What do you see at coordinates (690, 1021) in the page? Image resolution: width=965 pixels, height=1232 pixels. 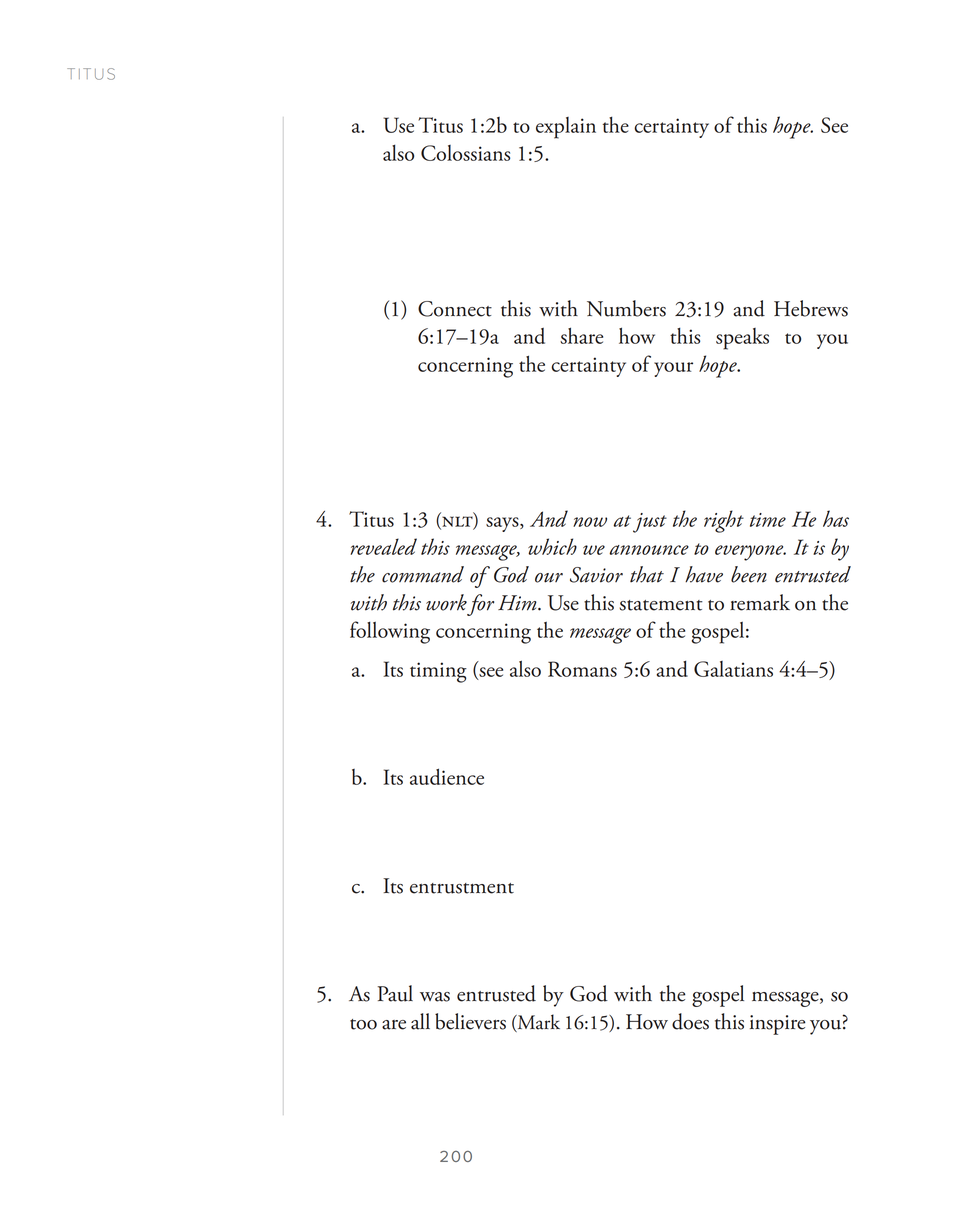 I see `does` at bounding box center [690, 1021].
